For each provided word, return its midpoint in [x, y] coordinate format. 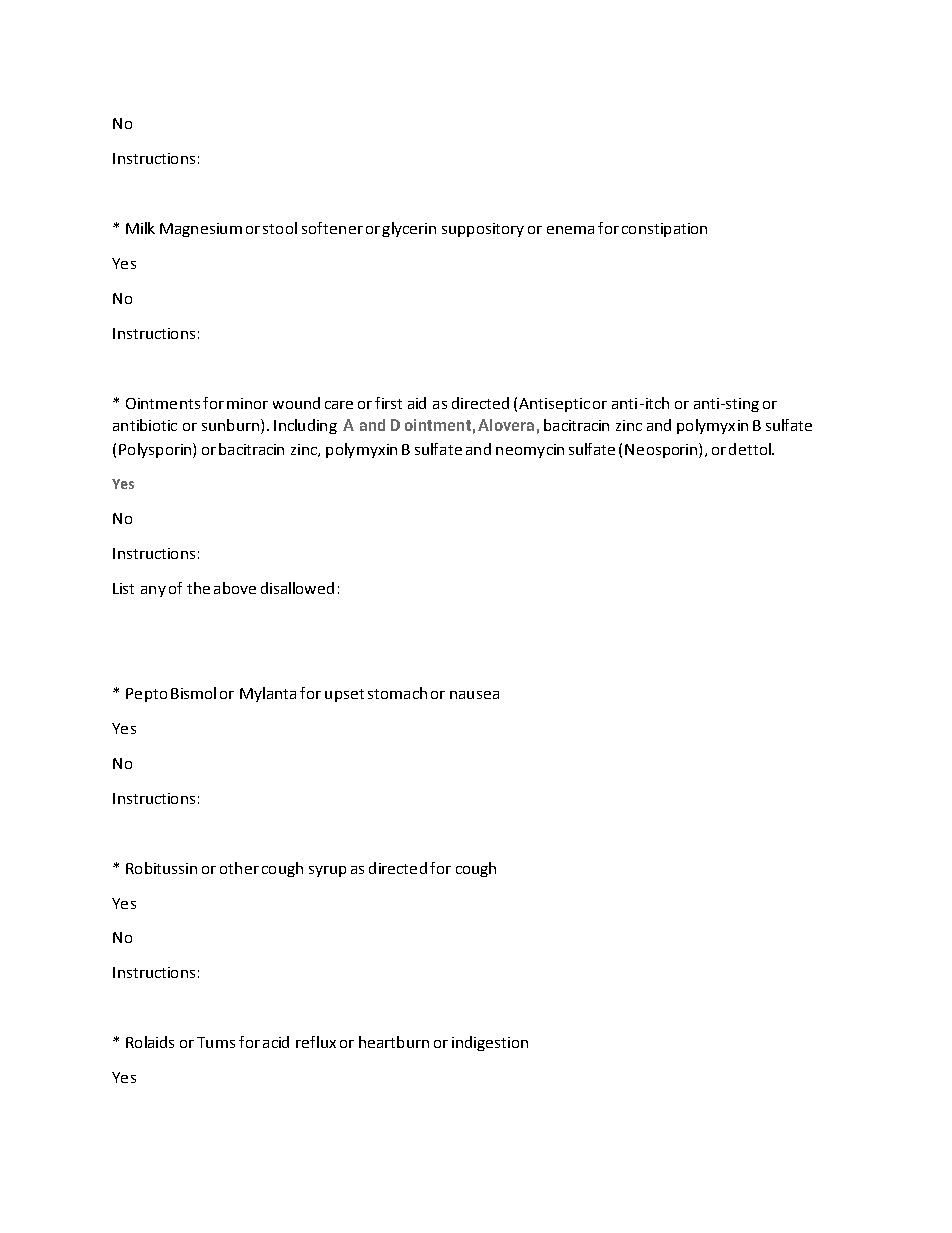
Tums [216, 1042]
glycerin [409, 229]
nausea [474, 695]
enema [570, 230]
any [153, 591]
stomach [397, 693]
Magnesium [201, 230]
